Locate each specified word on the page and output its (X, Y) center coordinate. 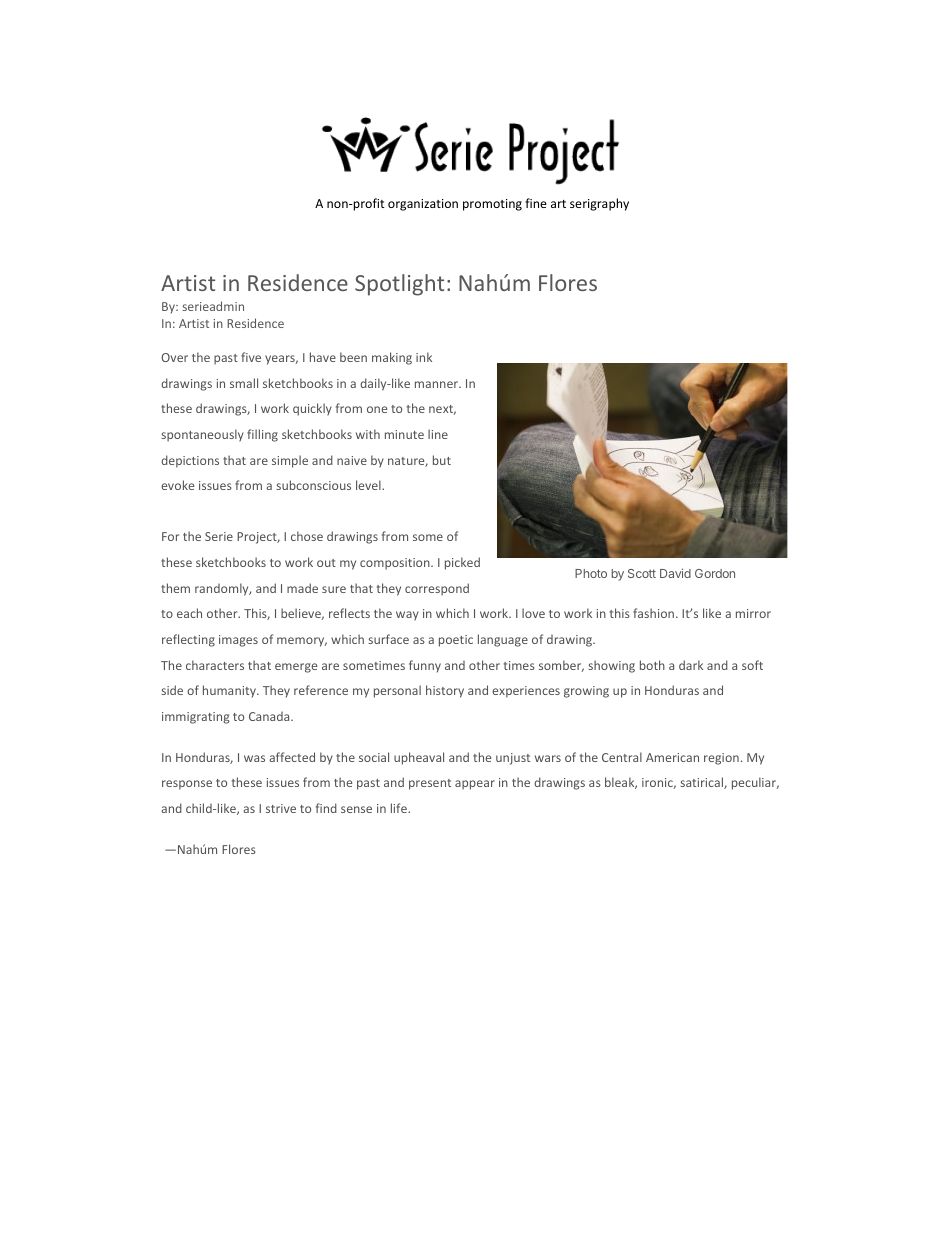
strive (281, 808)
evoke (177, 485)
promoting (492, 205)
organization (423, 205)
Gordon (715, 573)
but (442, 460)
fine (536, 203)
